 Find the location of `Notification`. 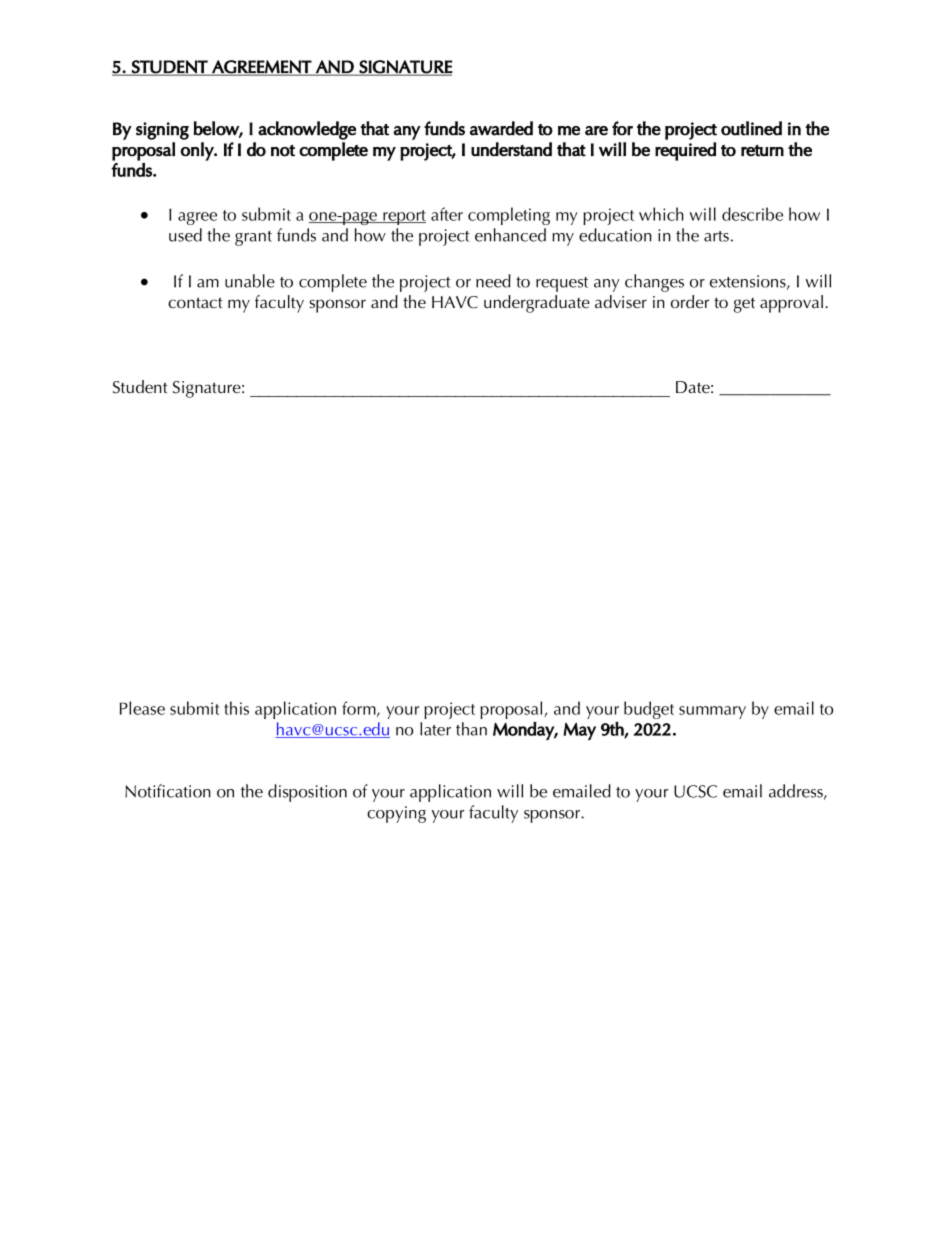

Notification is located at coordinates (168, 791).
